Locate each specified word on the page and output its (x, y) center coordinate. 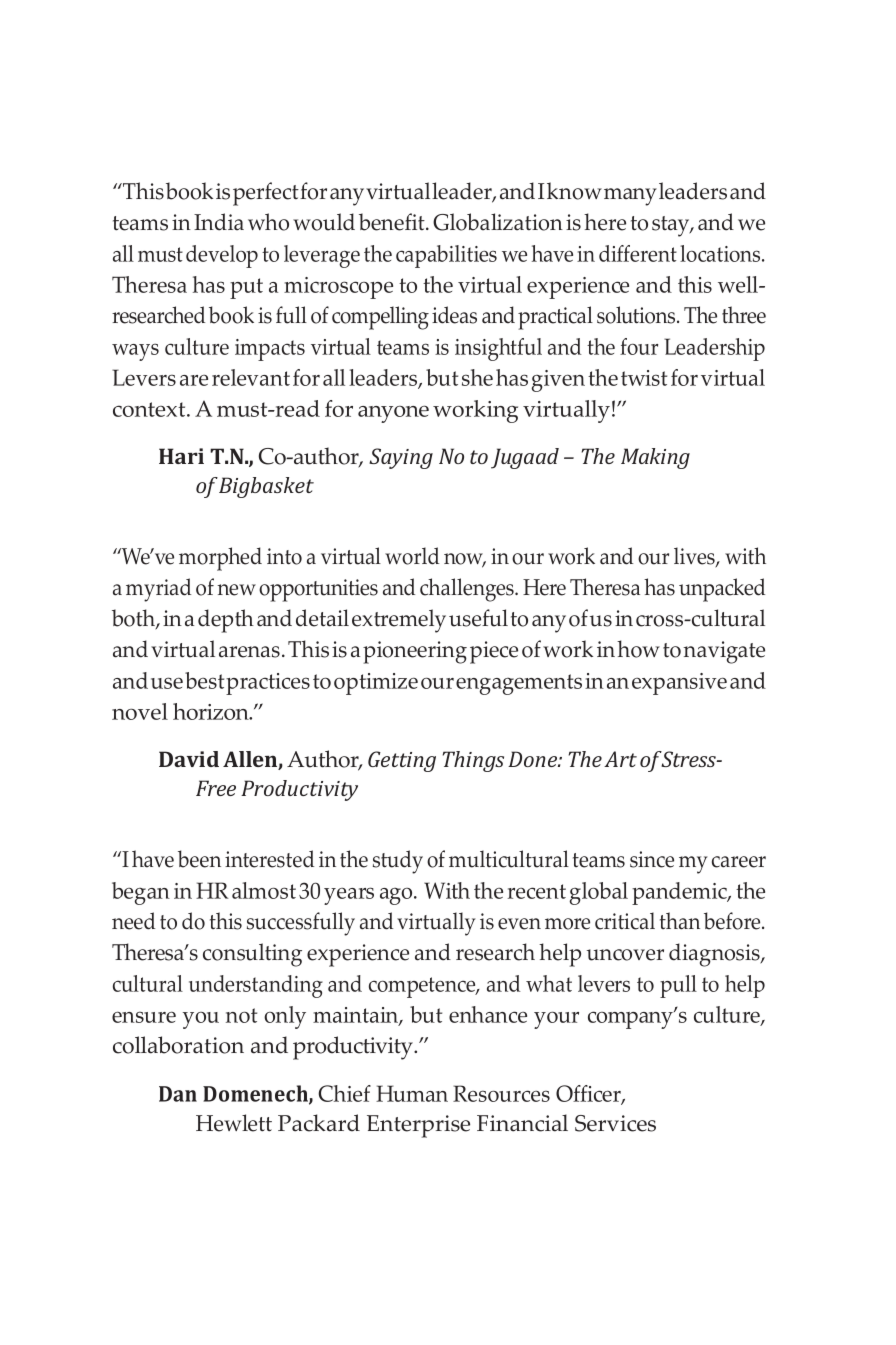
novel (140, 711)
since (652, 859)
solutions (637, 315)
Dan (178, 1094)
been (199, 859)
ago (397, 896)
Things (473, 761)
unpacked (722, 590)
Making (655, 458)
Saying (401, 458)
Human (412, 1093)
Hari (181, 456)
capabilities (446, 256)
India (219, 222)
